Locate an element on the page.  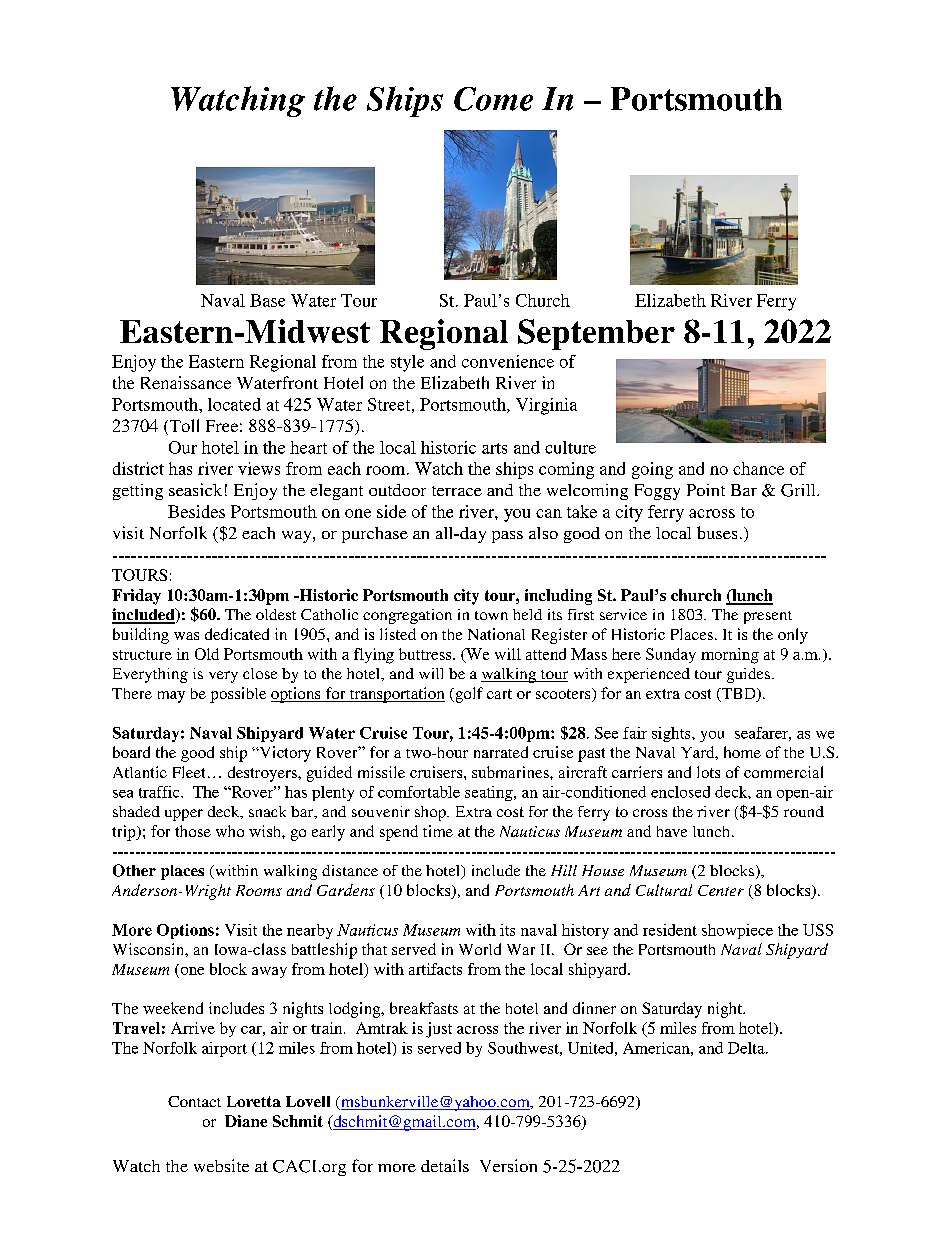
arts is located at coordinates (494, 448).
